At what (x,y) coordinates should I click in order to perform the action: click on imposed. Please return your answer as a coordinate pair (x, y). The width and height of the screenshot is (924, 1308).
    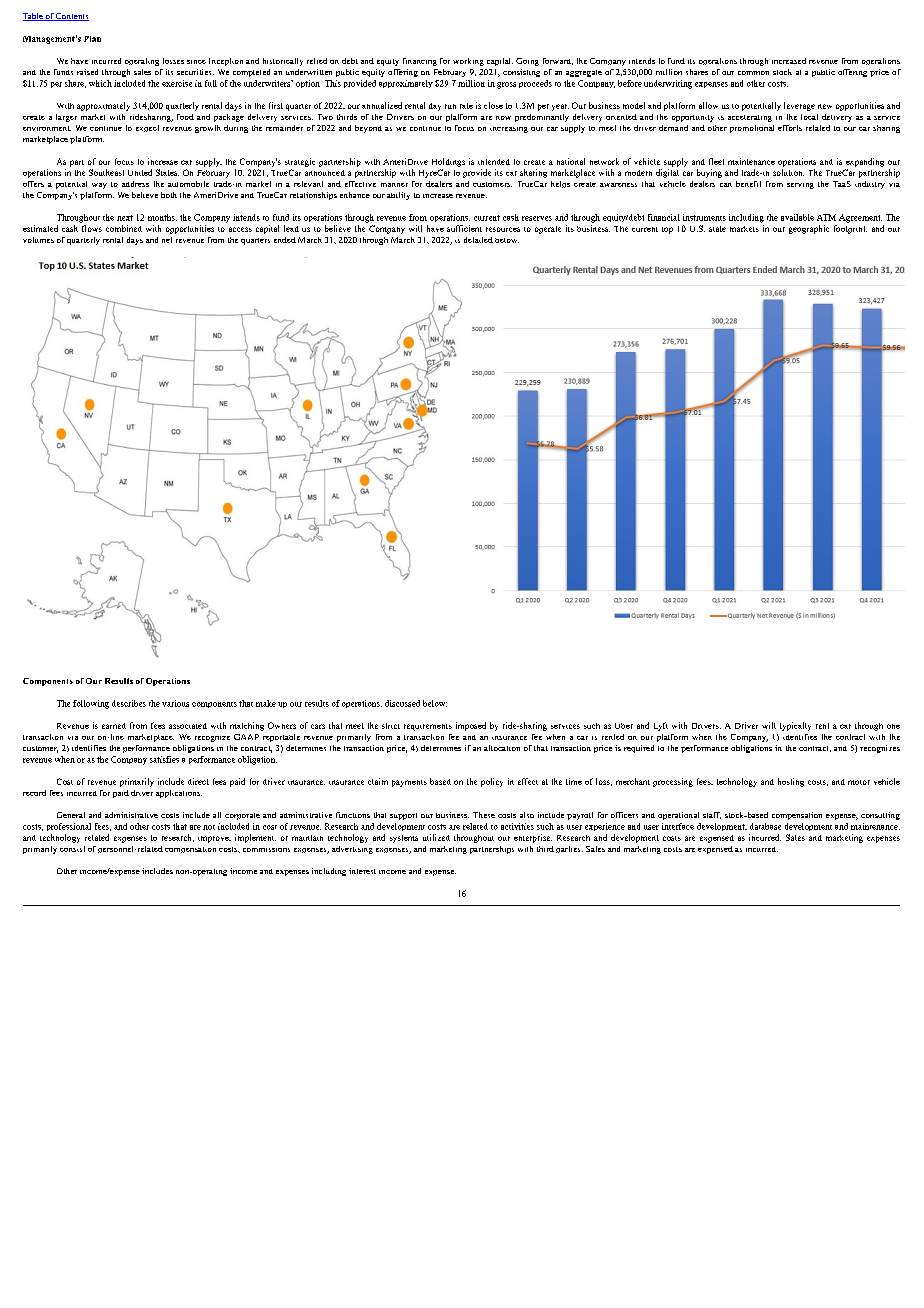
    Looking at the image, I should click on (471, 726).
